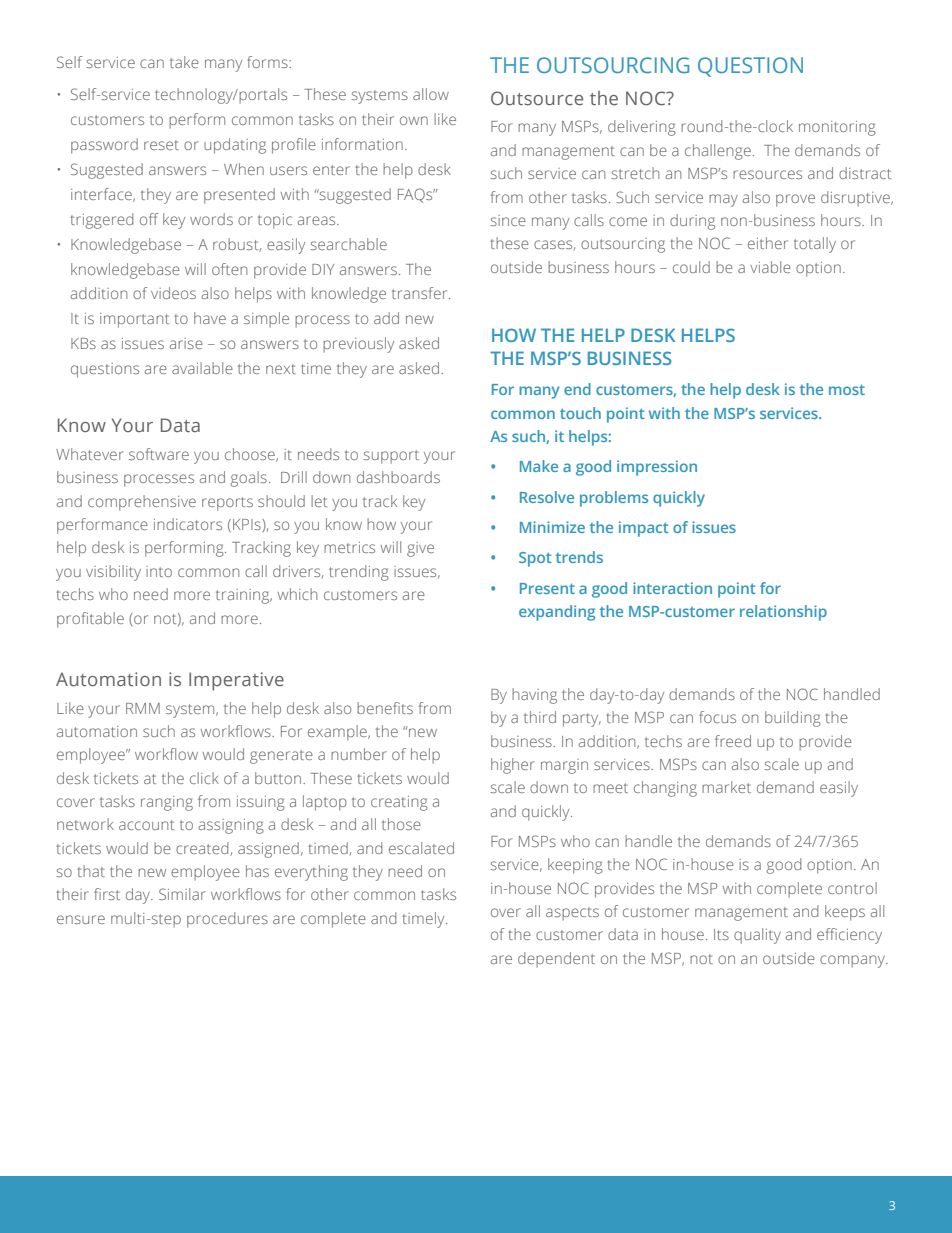 The image size is (952, 1233). What do you see at coordinates (227, 920) in the screenshot?
I see `procedures` at bounding box center [227, 920].
